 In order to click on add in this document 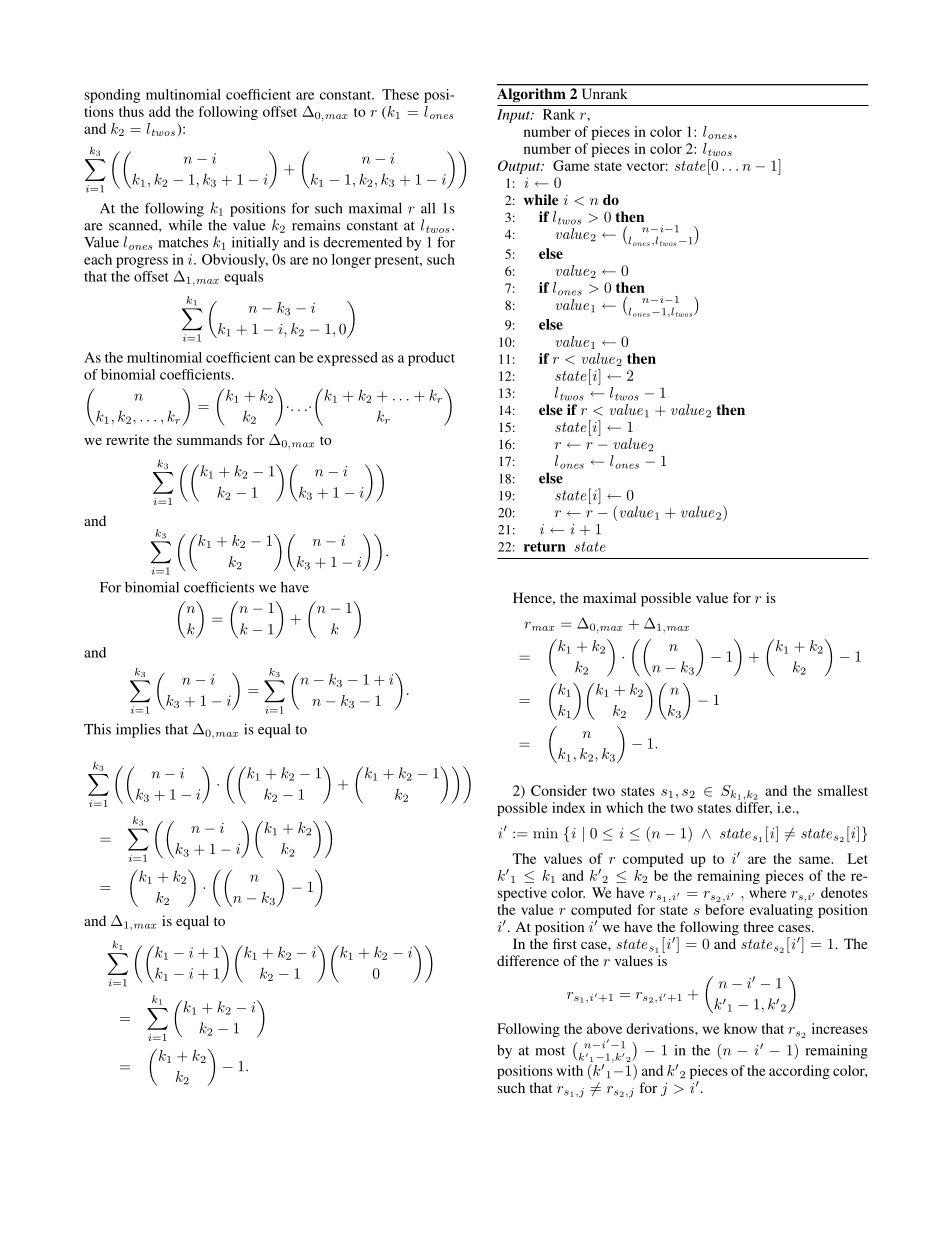, I will do `click(160, 111)`.
